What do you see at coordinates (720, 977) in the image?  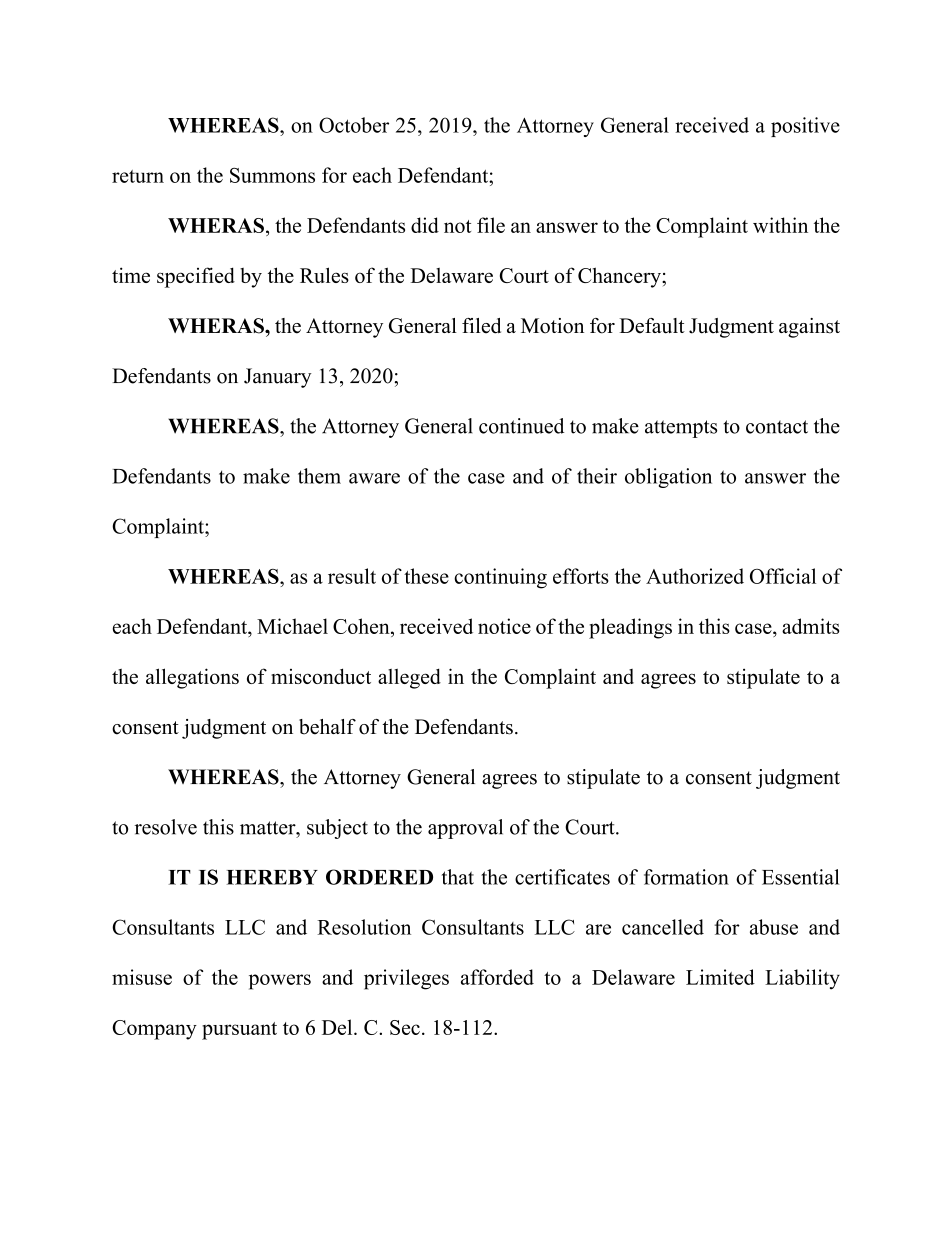 I see `Limited` at bounding box center [720, 977].
